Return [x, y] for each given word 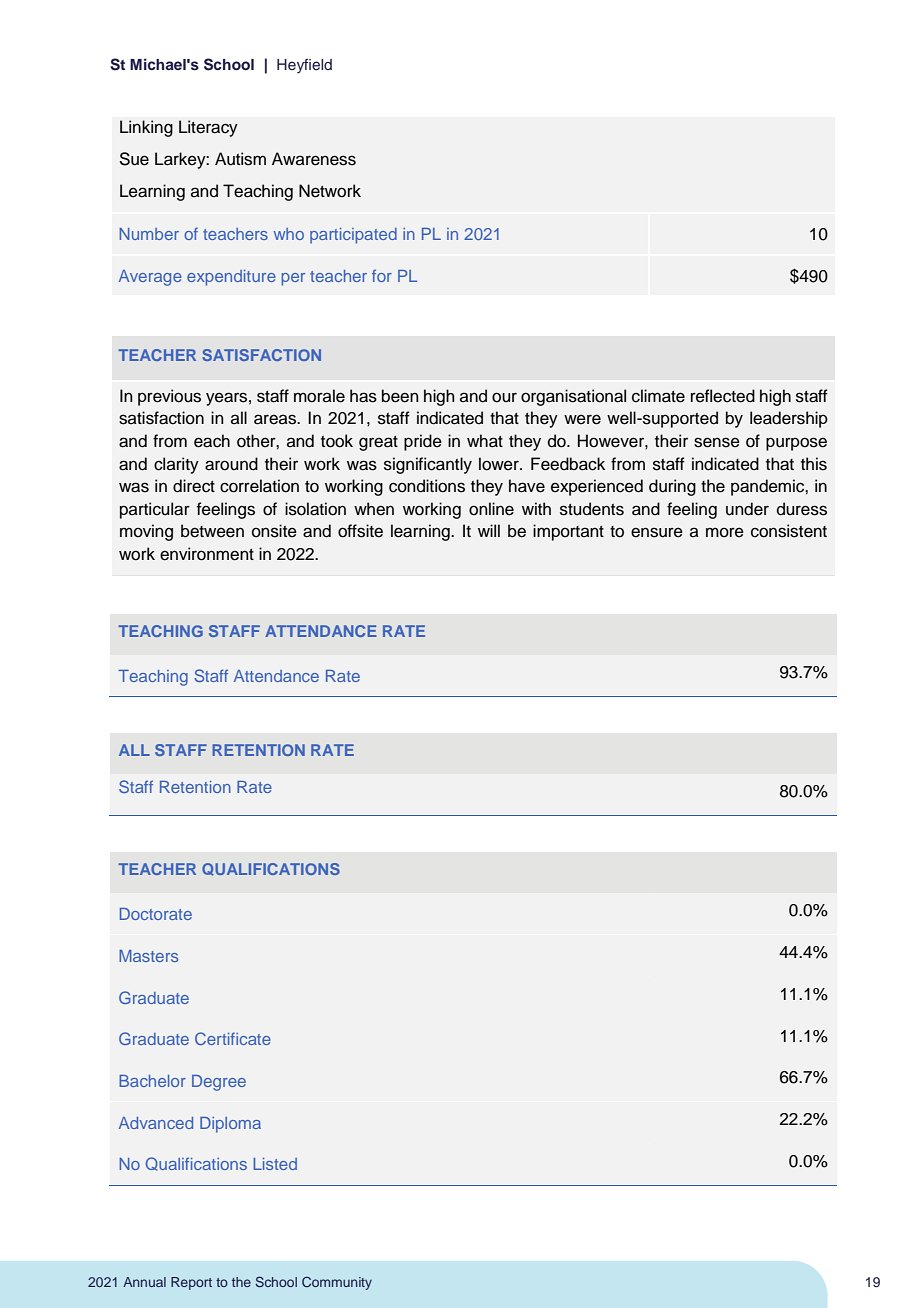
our [504, 397]
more [725, 532]
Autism [240, 159]
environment [207, 554]
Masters [148, 956]
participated [353, 236]
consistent [789, 531]
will [489, 530]
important [568, 532]
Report [191, 1283]
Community [337, 1283]
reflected [723, 396]
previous [169, 397]
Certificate [233, 1038]
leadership [789, 419]
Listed [275, 1164]
